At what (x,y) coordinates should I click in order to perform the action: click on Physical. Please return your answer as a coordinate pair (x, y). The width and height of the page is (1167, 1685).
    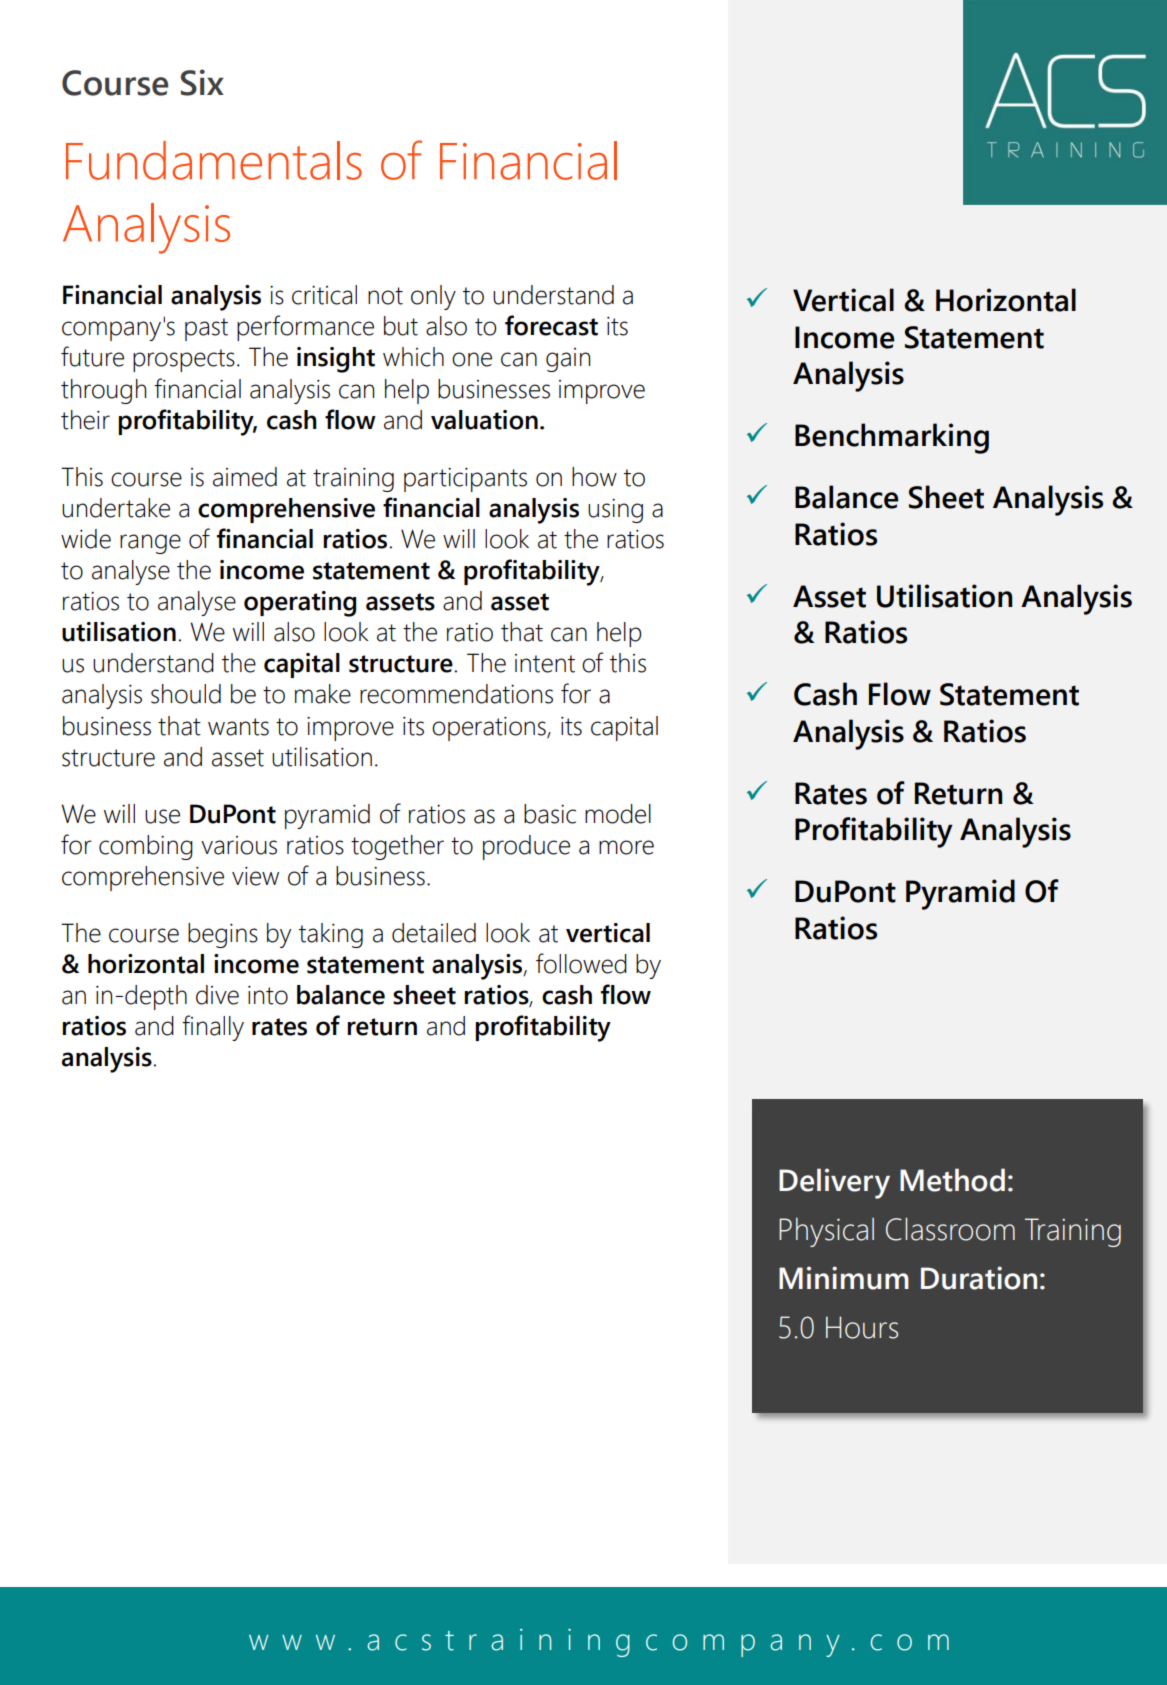
    Looking at the image, I should click on (826, 1232).
